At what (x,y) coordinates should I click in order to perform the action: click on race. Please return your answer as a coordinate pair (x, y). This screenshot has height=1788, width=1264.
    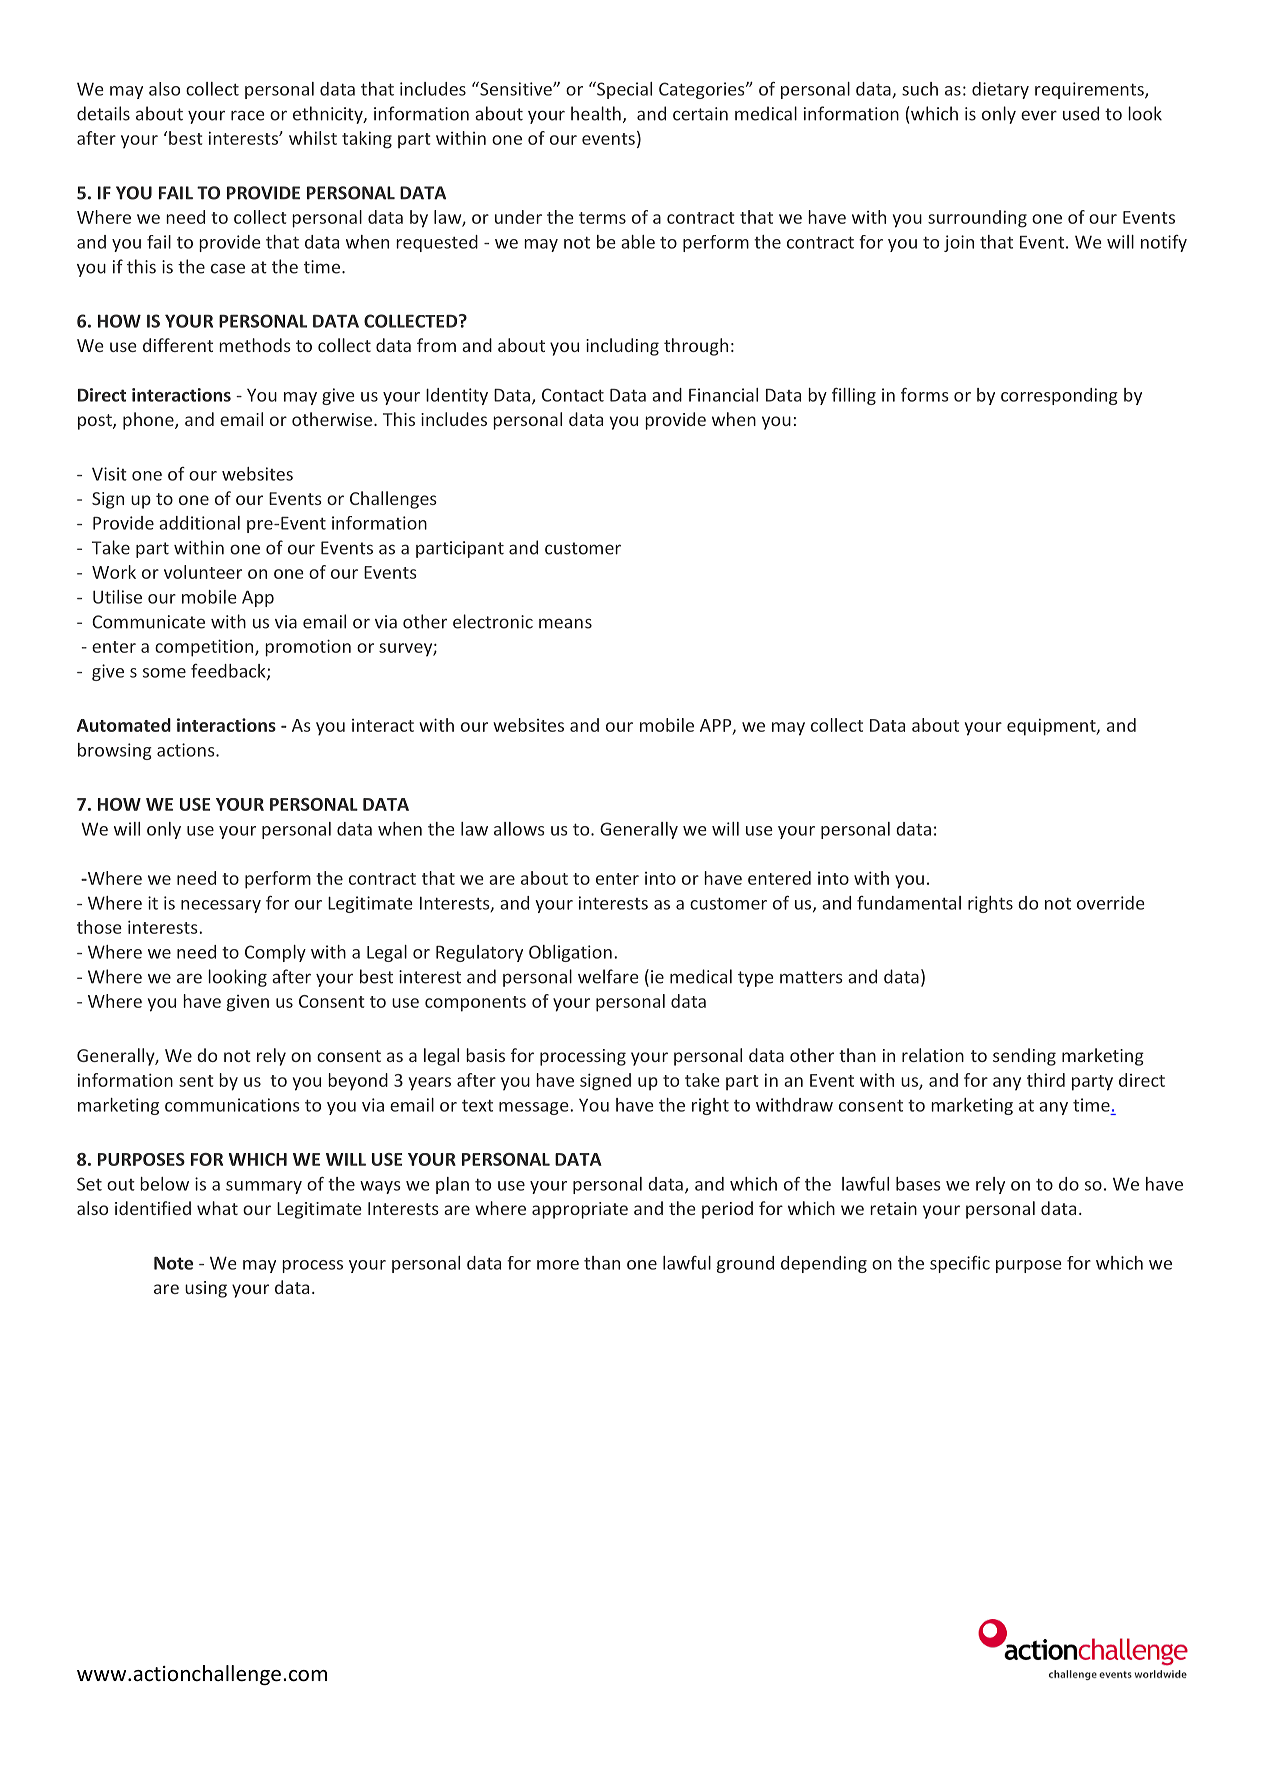
    Looking at the image, I should click on (248, 115).
